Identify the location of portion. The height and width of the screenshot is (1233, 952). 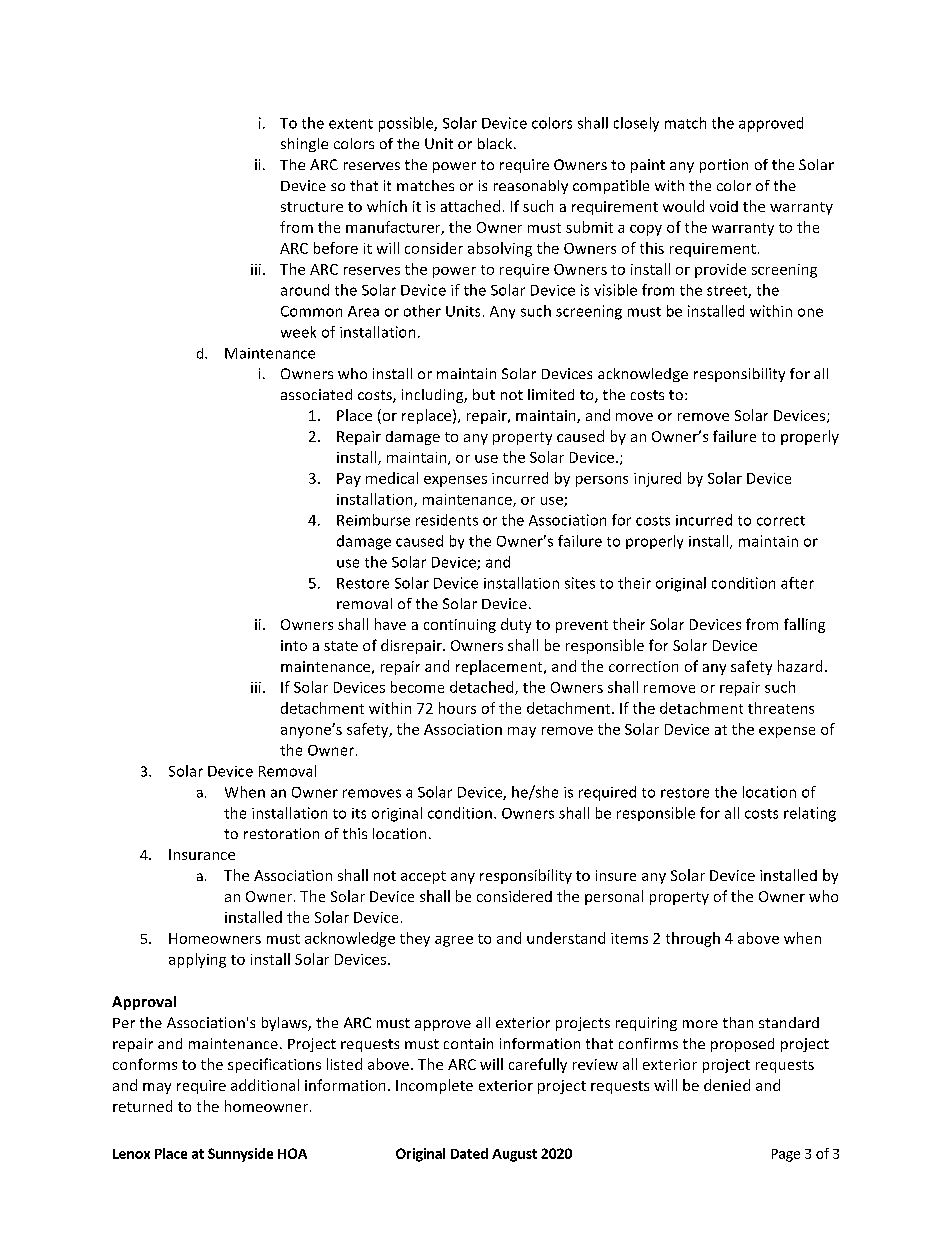
(724, 166).
